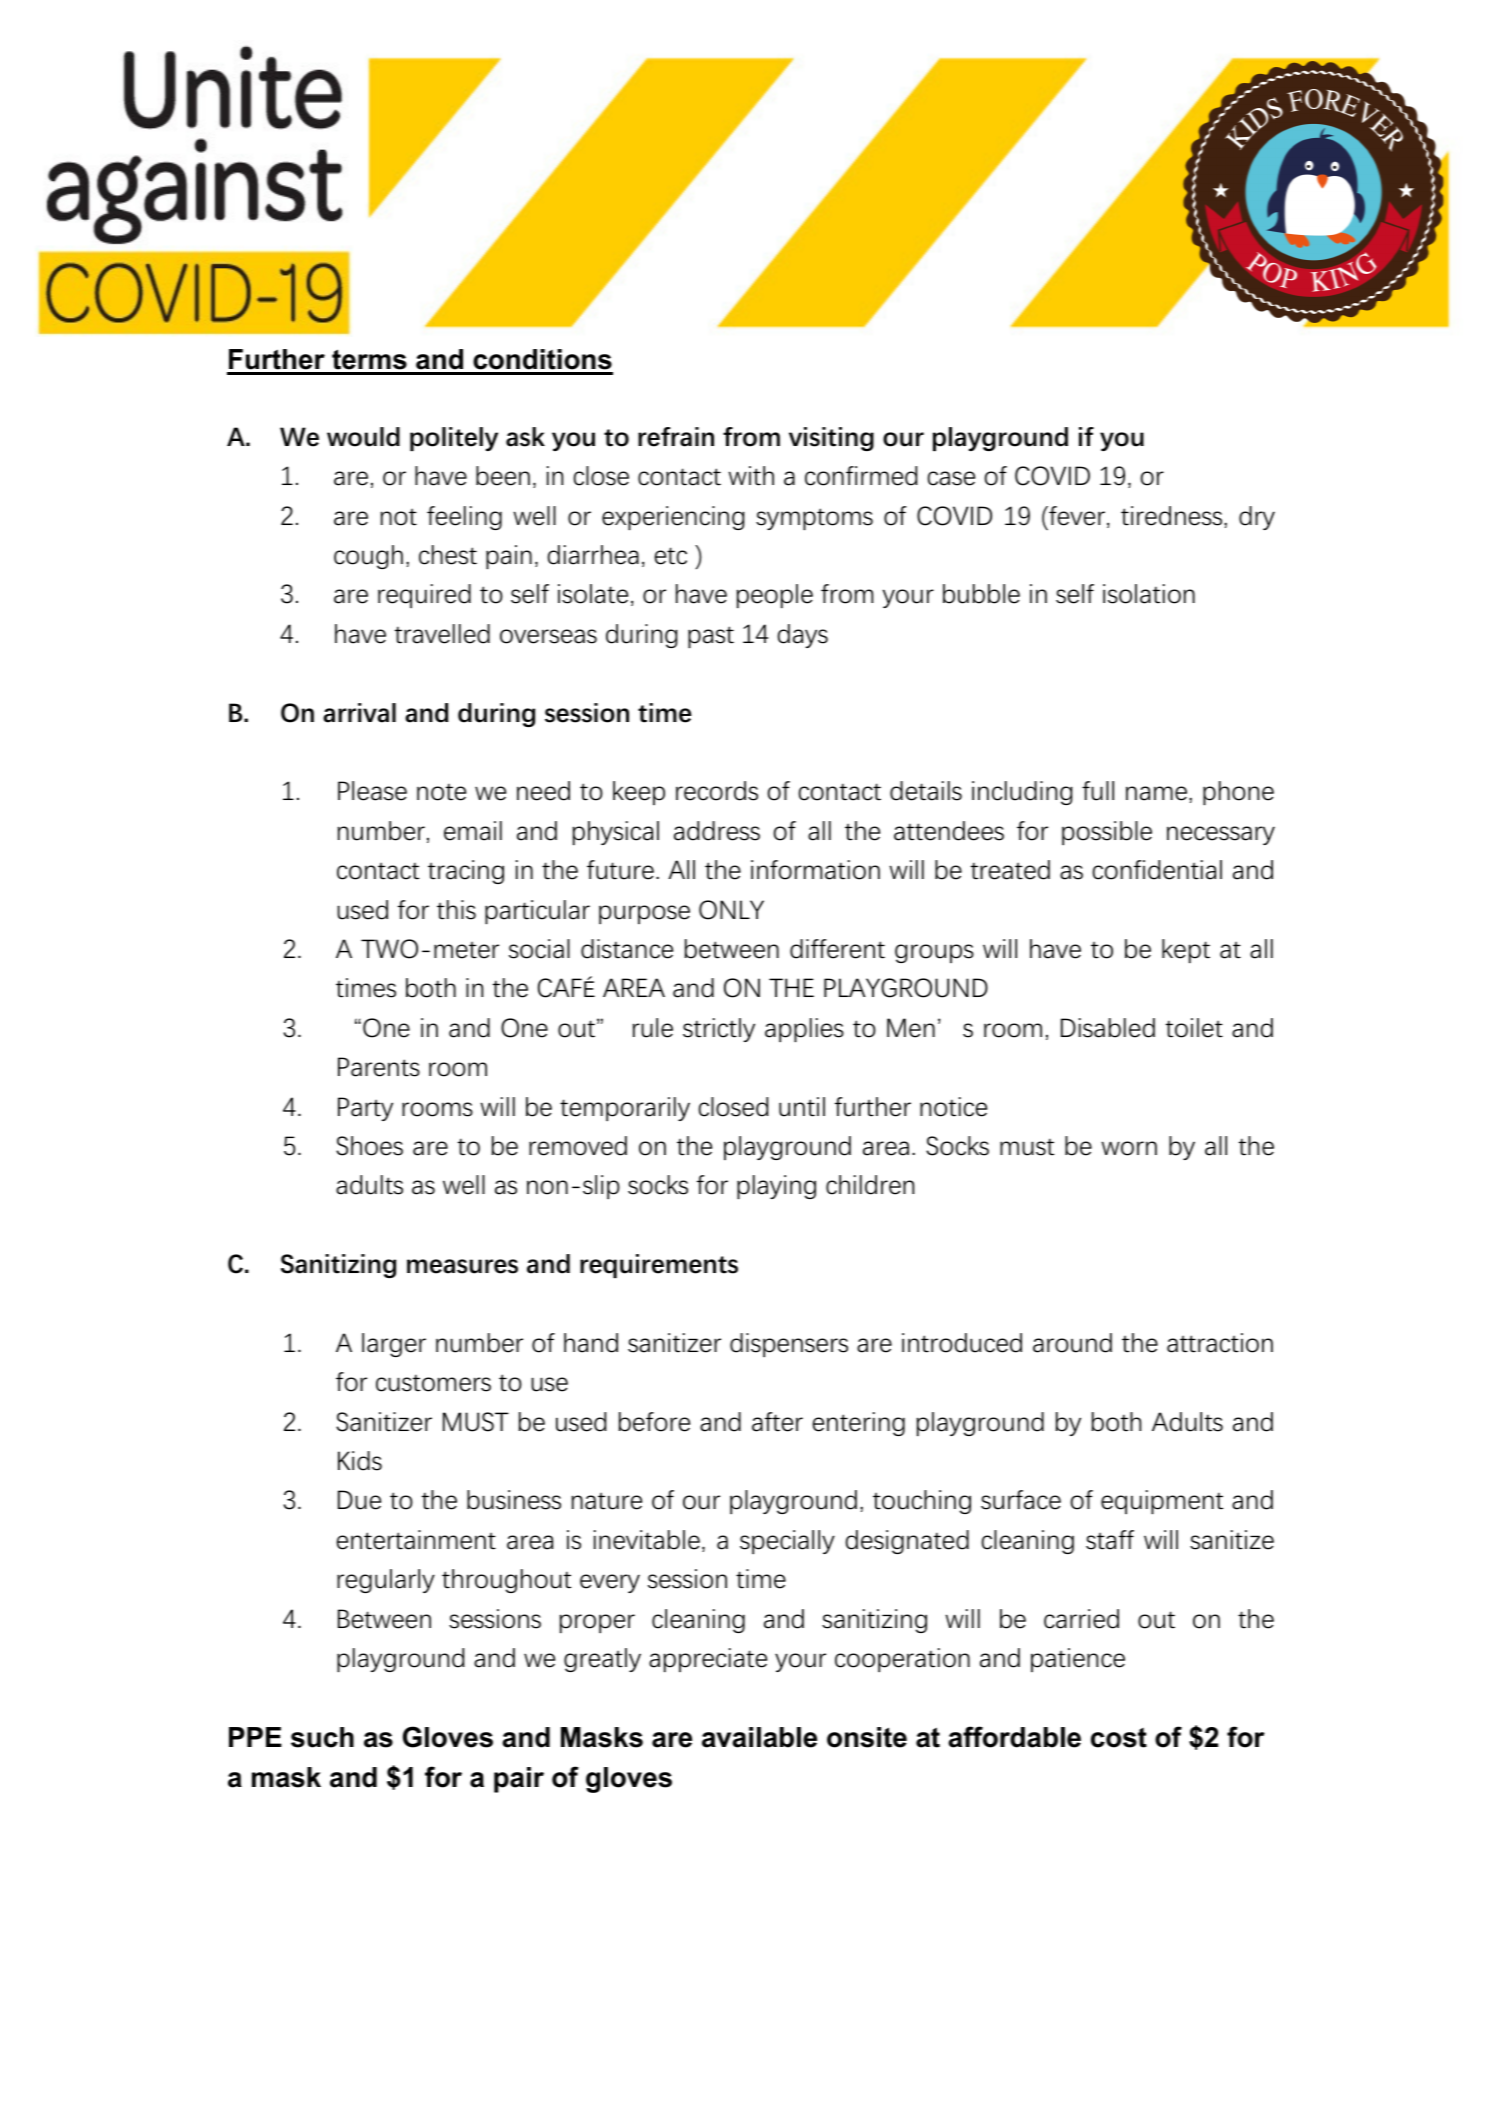 The width and height of the screenshot is (1502, 2126). I want to click on around, so click(1072, 1343).
